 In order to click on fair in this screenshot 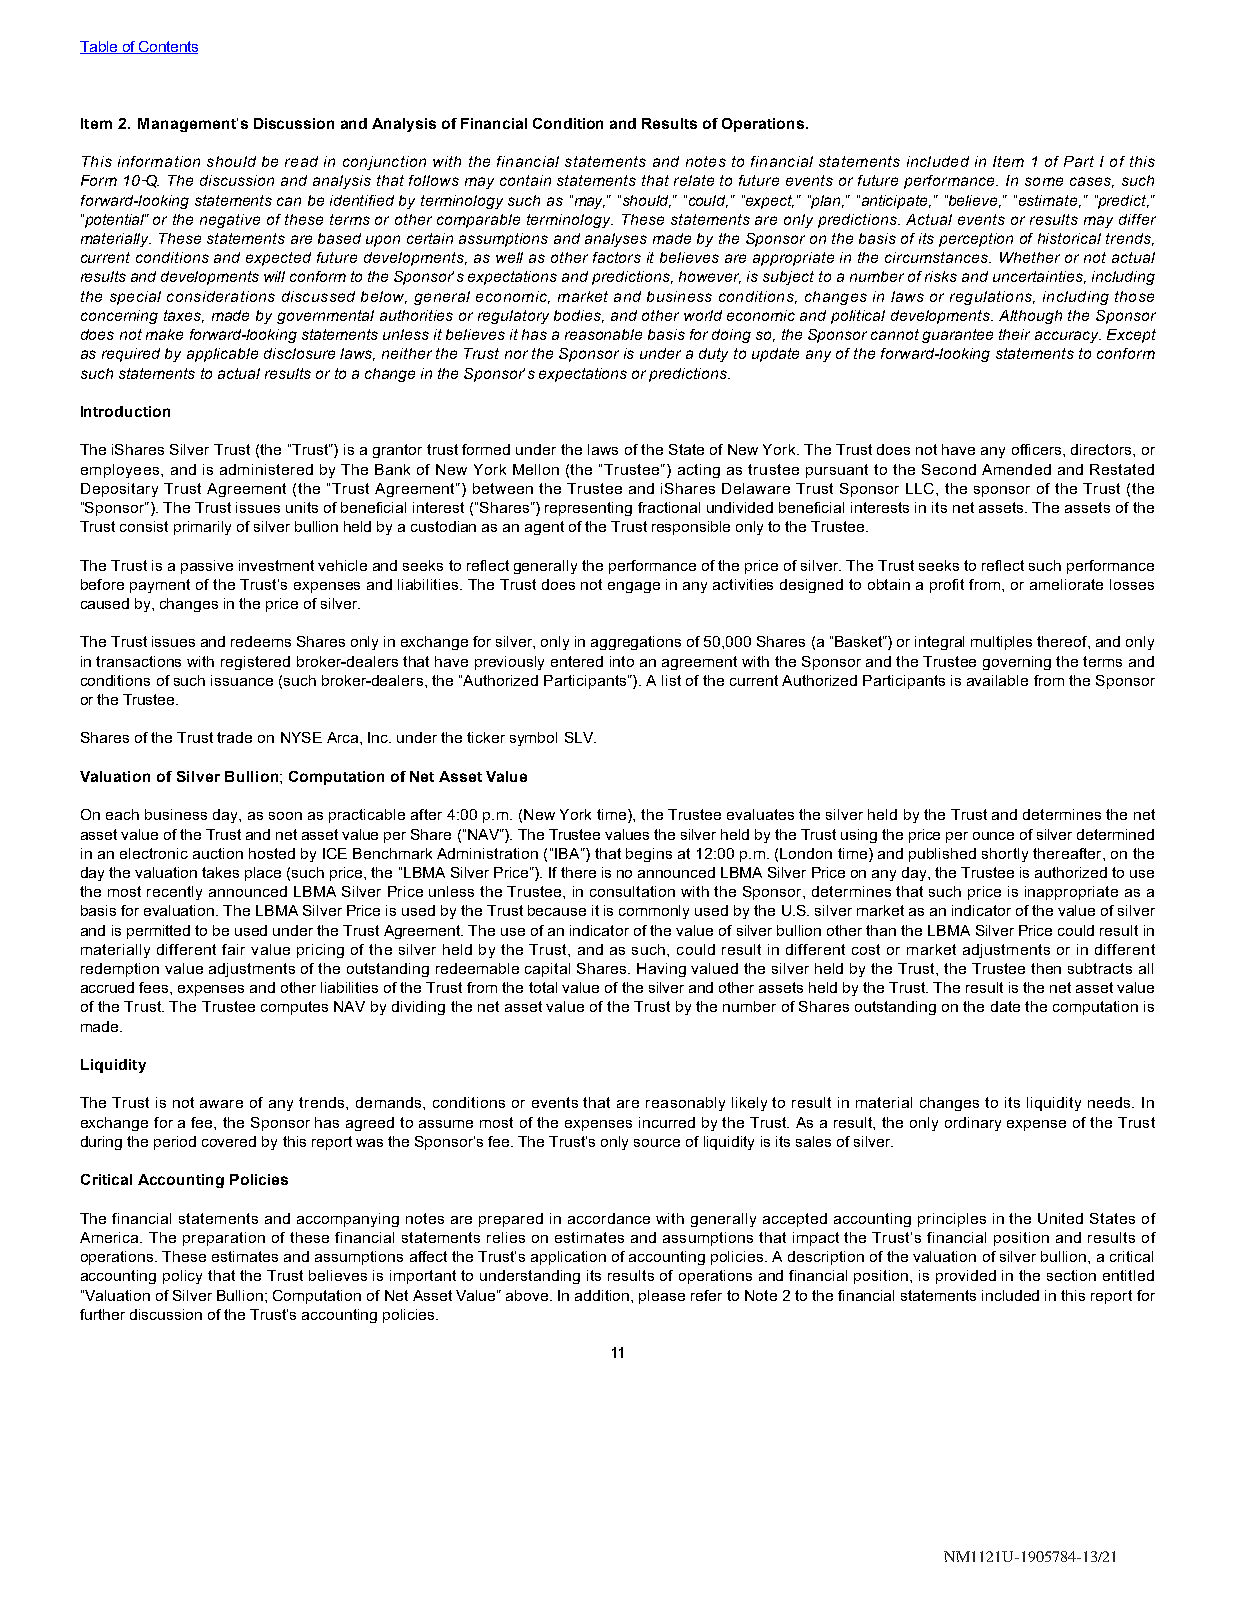, I will do `click(233, 949)`.
